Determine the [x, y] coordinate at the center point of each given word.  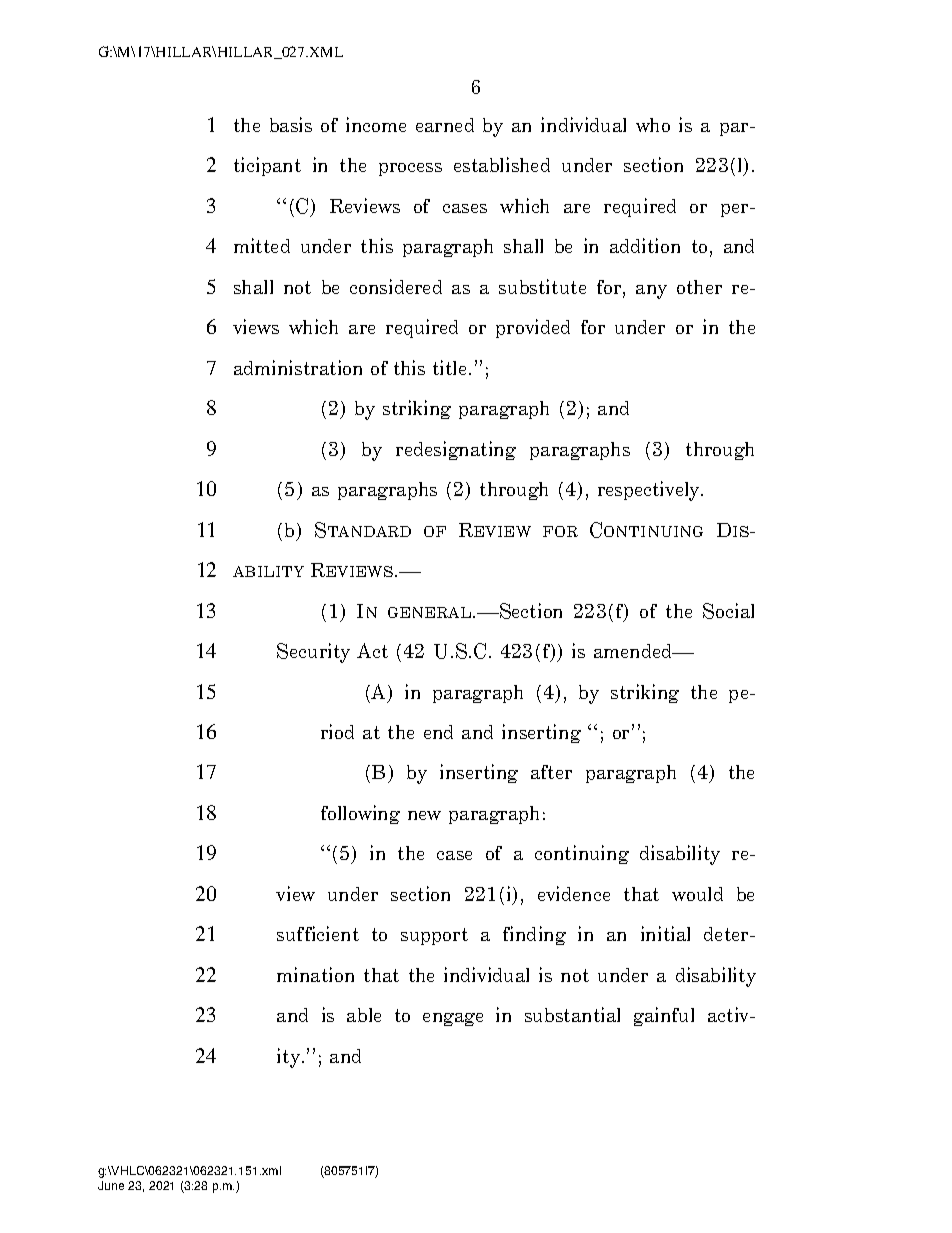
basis [291, 124]
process [410, 169]
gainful [664, 1016]
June [111, 1185]
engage [453, 1019]
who [653, 125]
